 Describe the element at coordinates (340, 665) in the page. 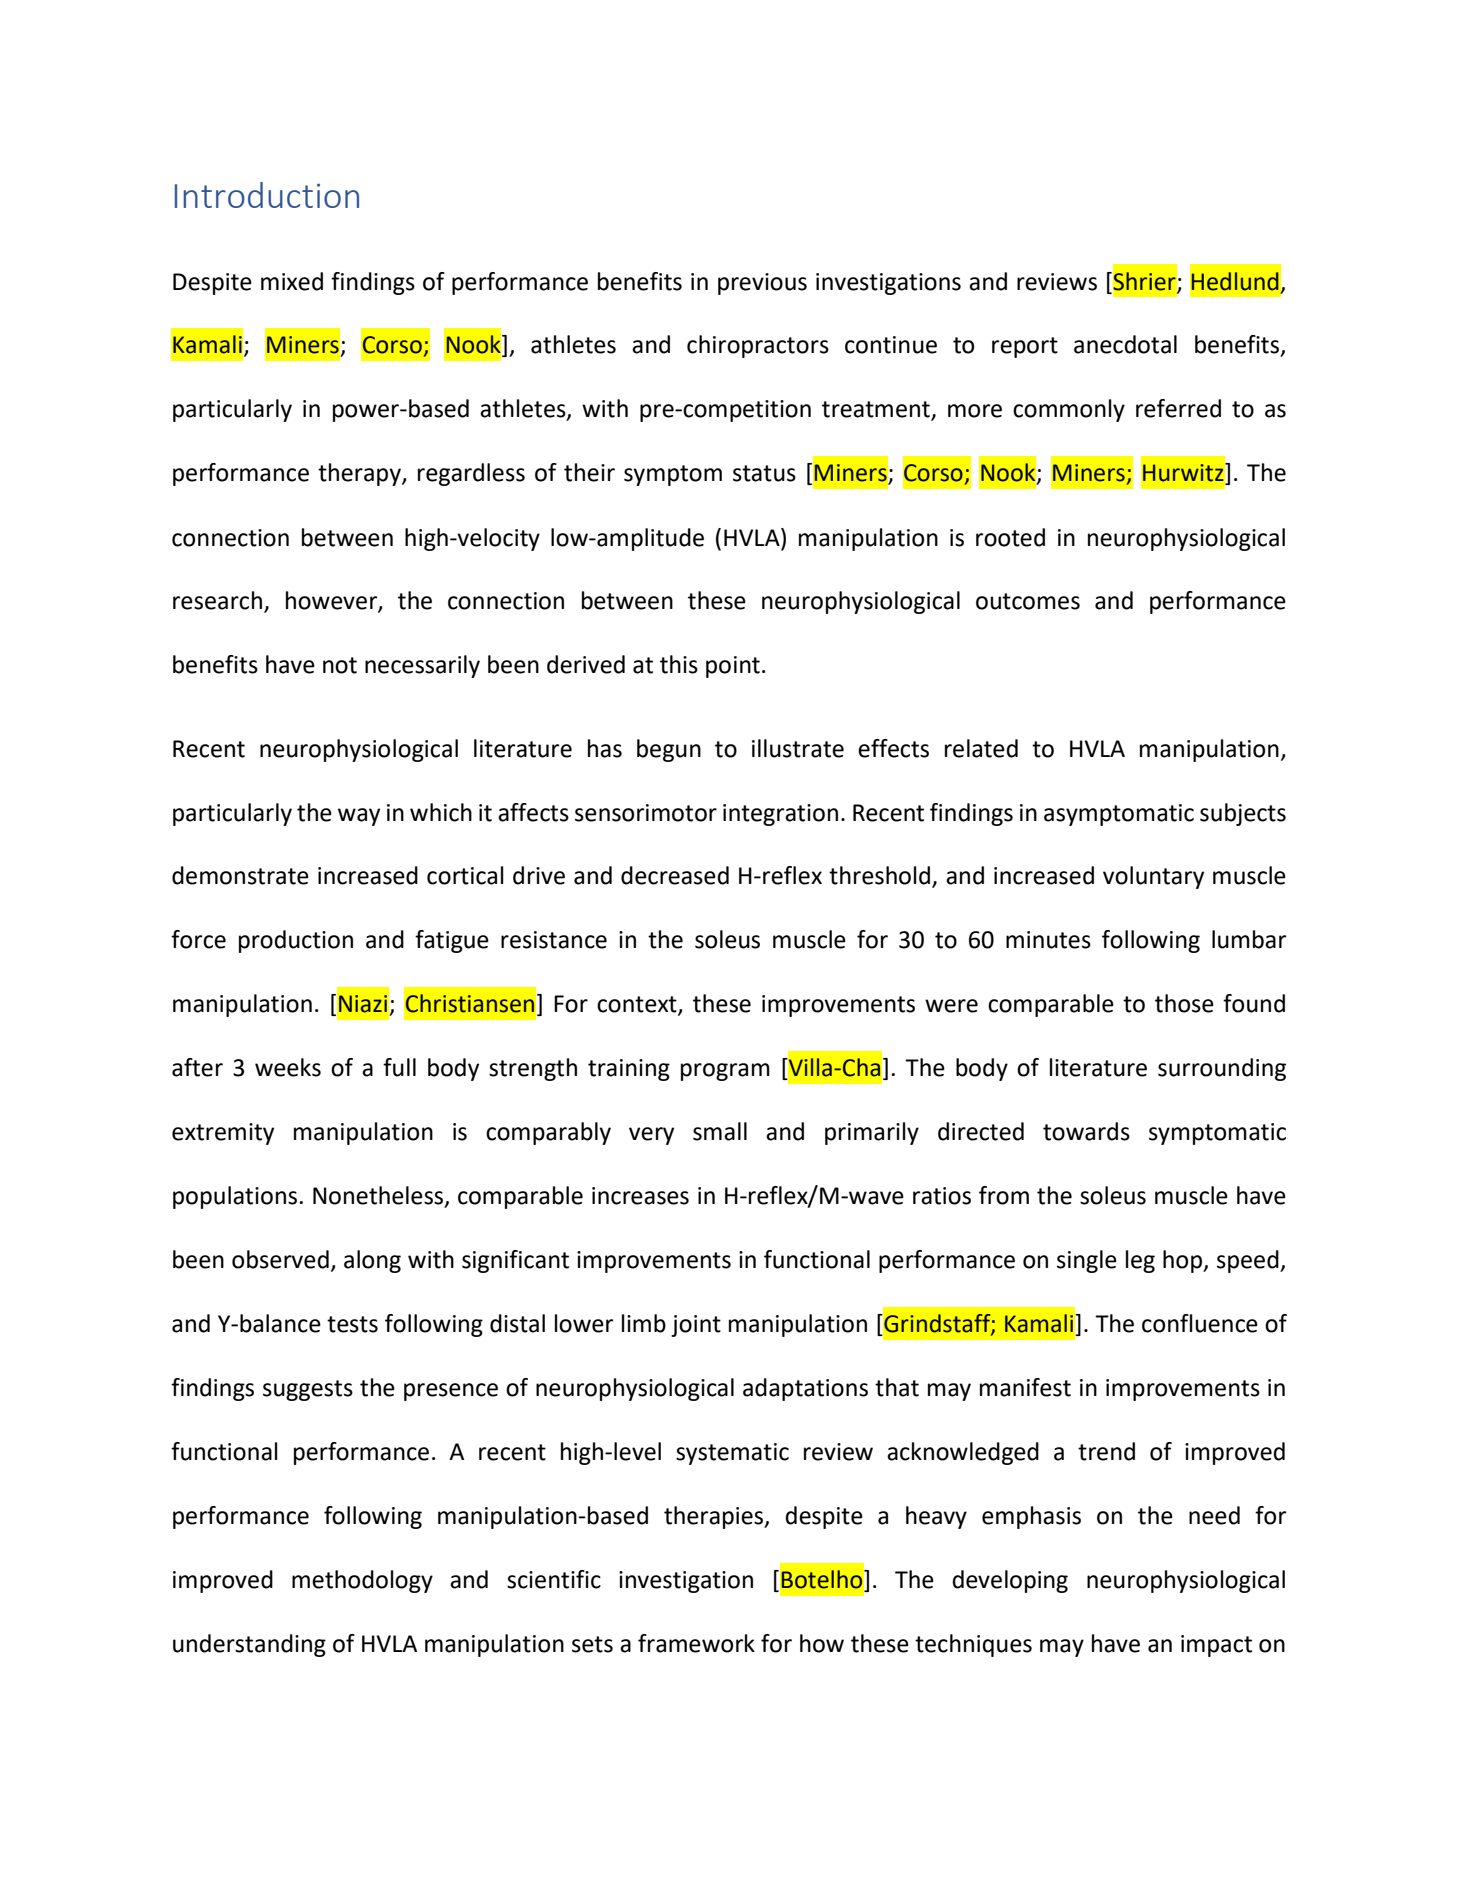

I see `not` at that location.
